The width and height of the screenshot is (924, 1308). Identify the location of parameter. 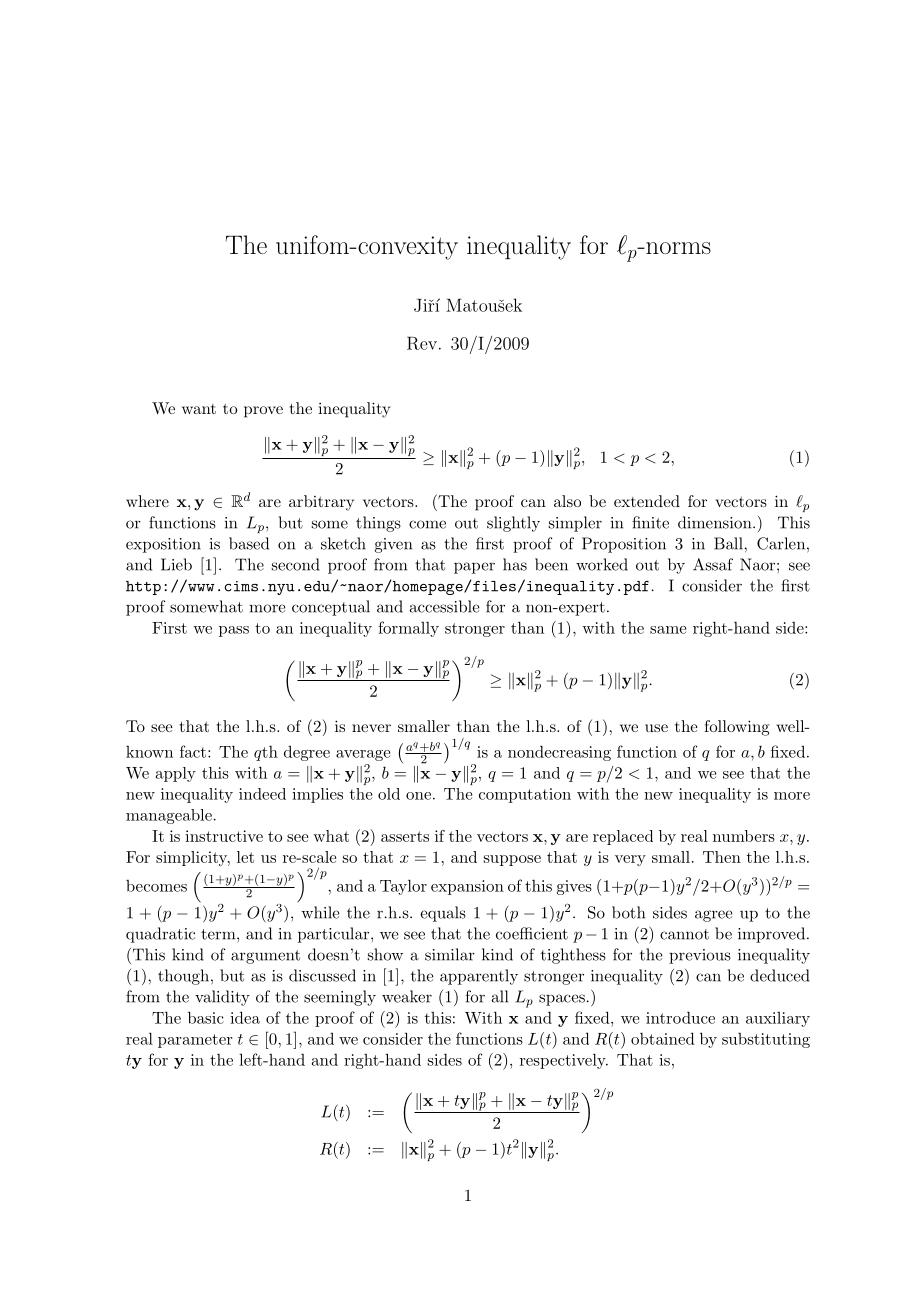
(195, 1041).
